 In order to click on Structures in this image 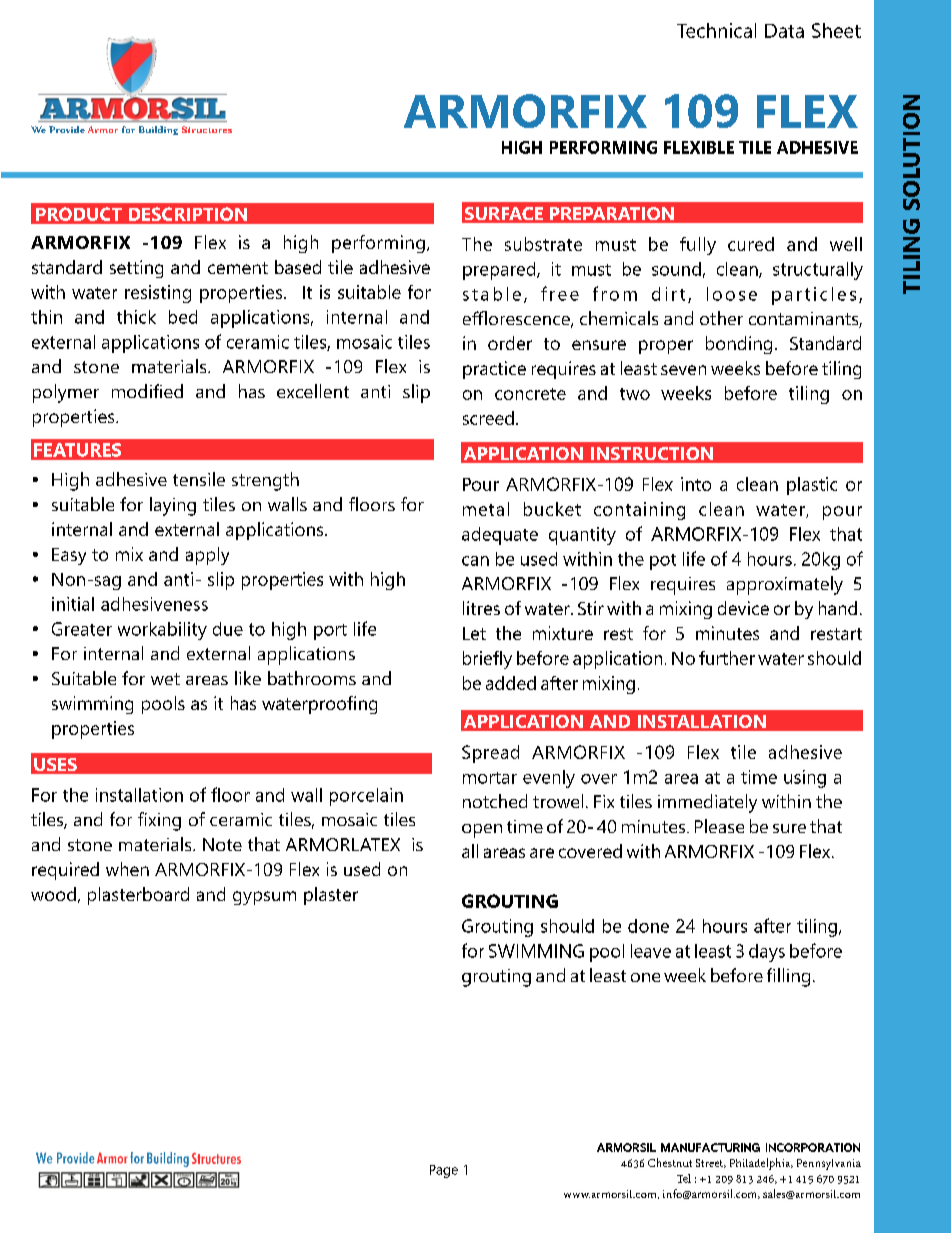, I will do `click(207, 129)`.
